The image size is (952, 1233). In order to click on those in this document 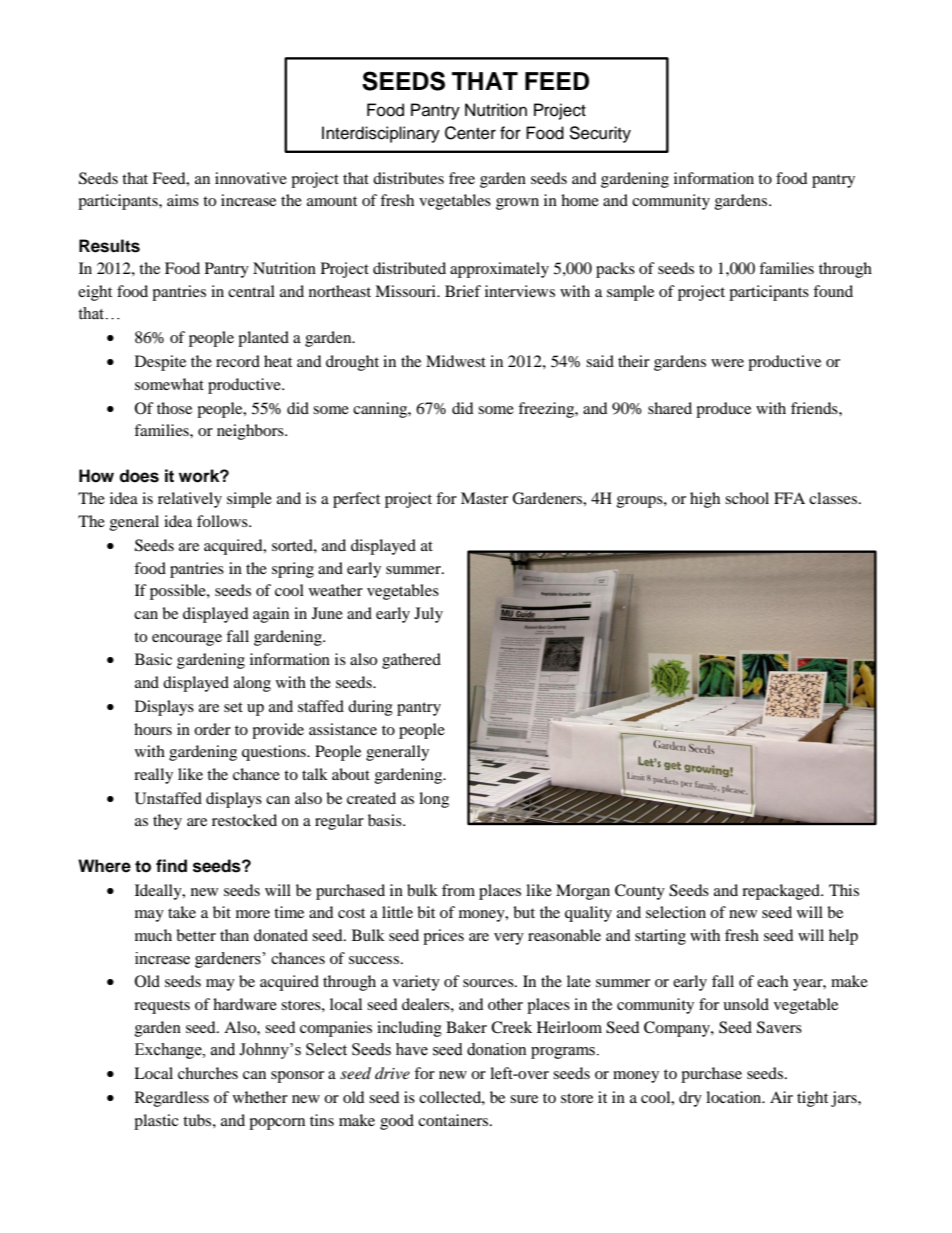, I will do `click(174, 408)`.
